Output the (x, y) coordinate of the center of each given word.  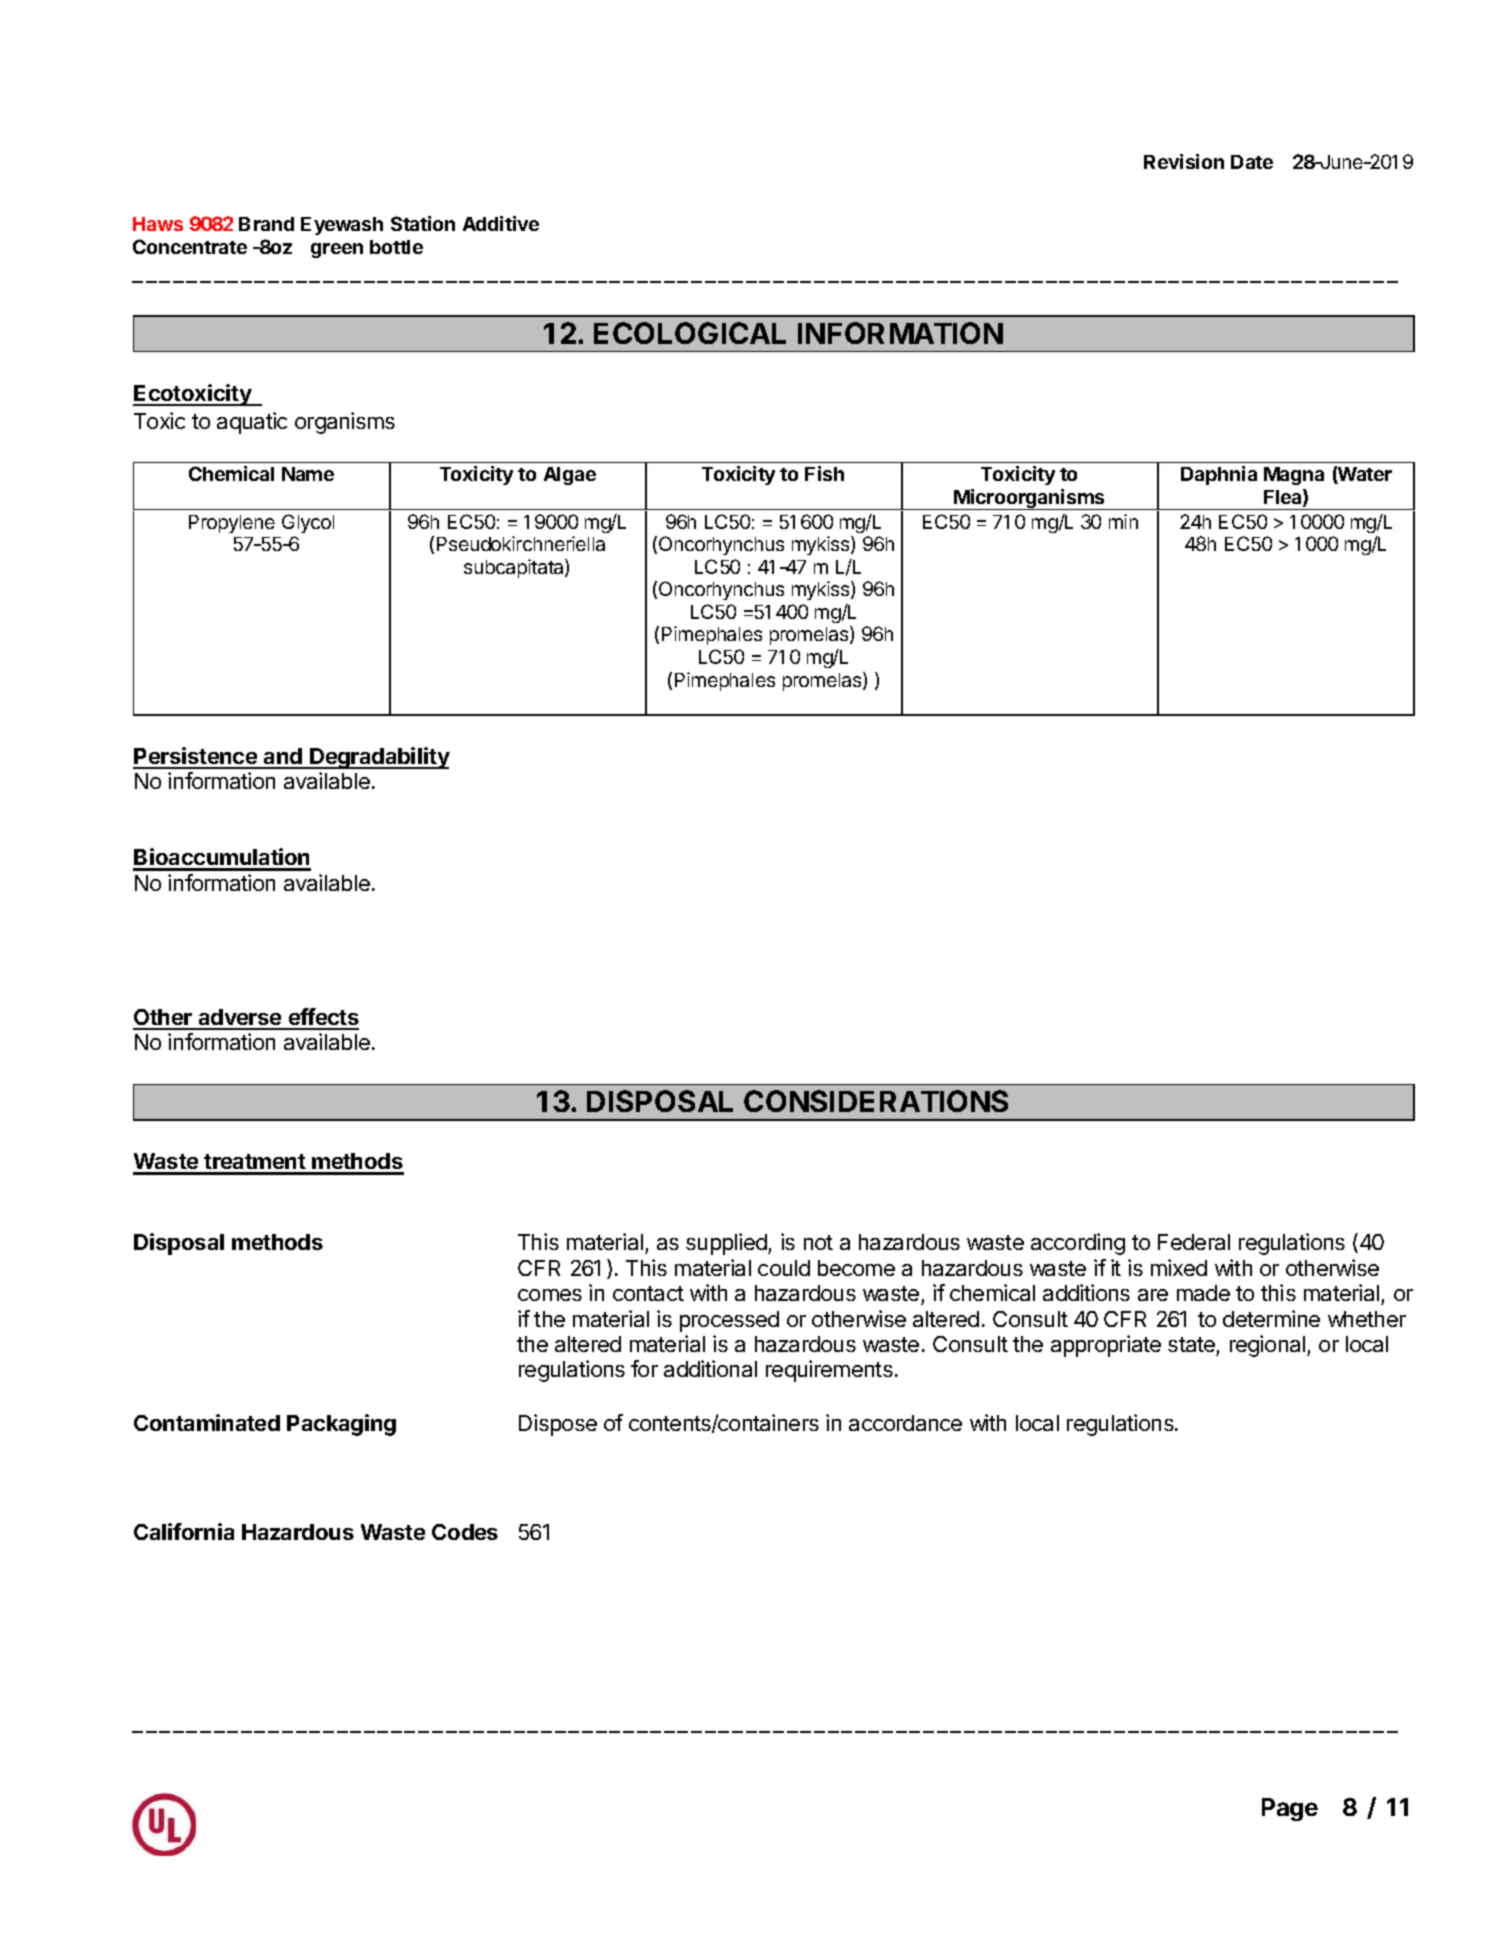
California (184, 1531)
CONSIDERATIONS (876, 1101)
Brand (266, 224)
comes (550, 1295)
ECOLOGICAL (690, 333)
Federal (1194, 1242)
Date (1252, 162)
